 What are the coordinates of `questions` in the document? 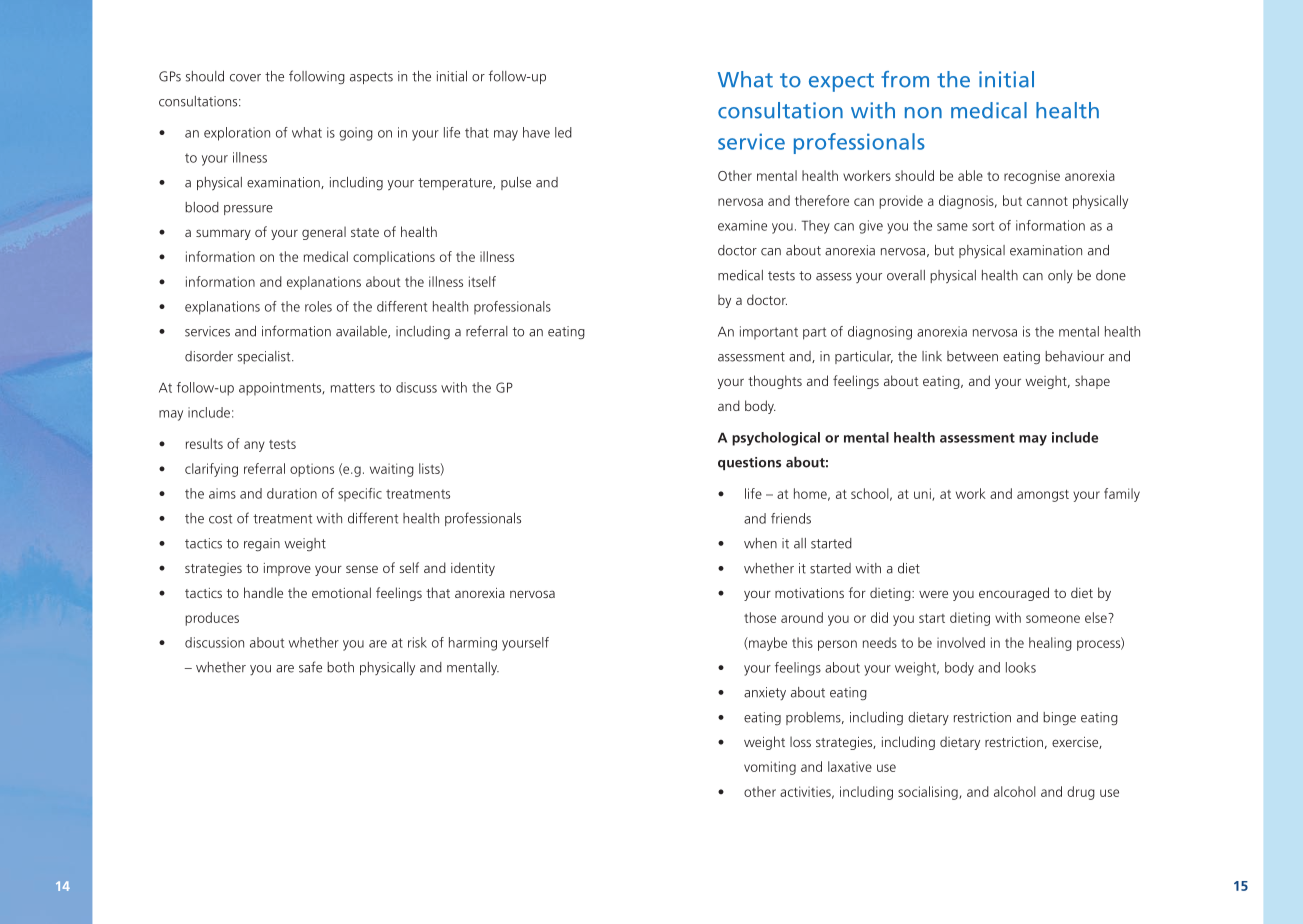 It's located at (749, 463).
